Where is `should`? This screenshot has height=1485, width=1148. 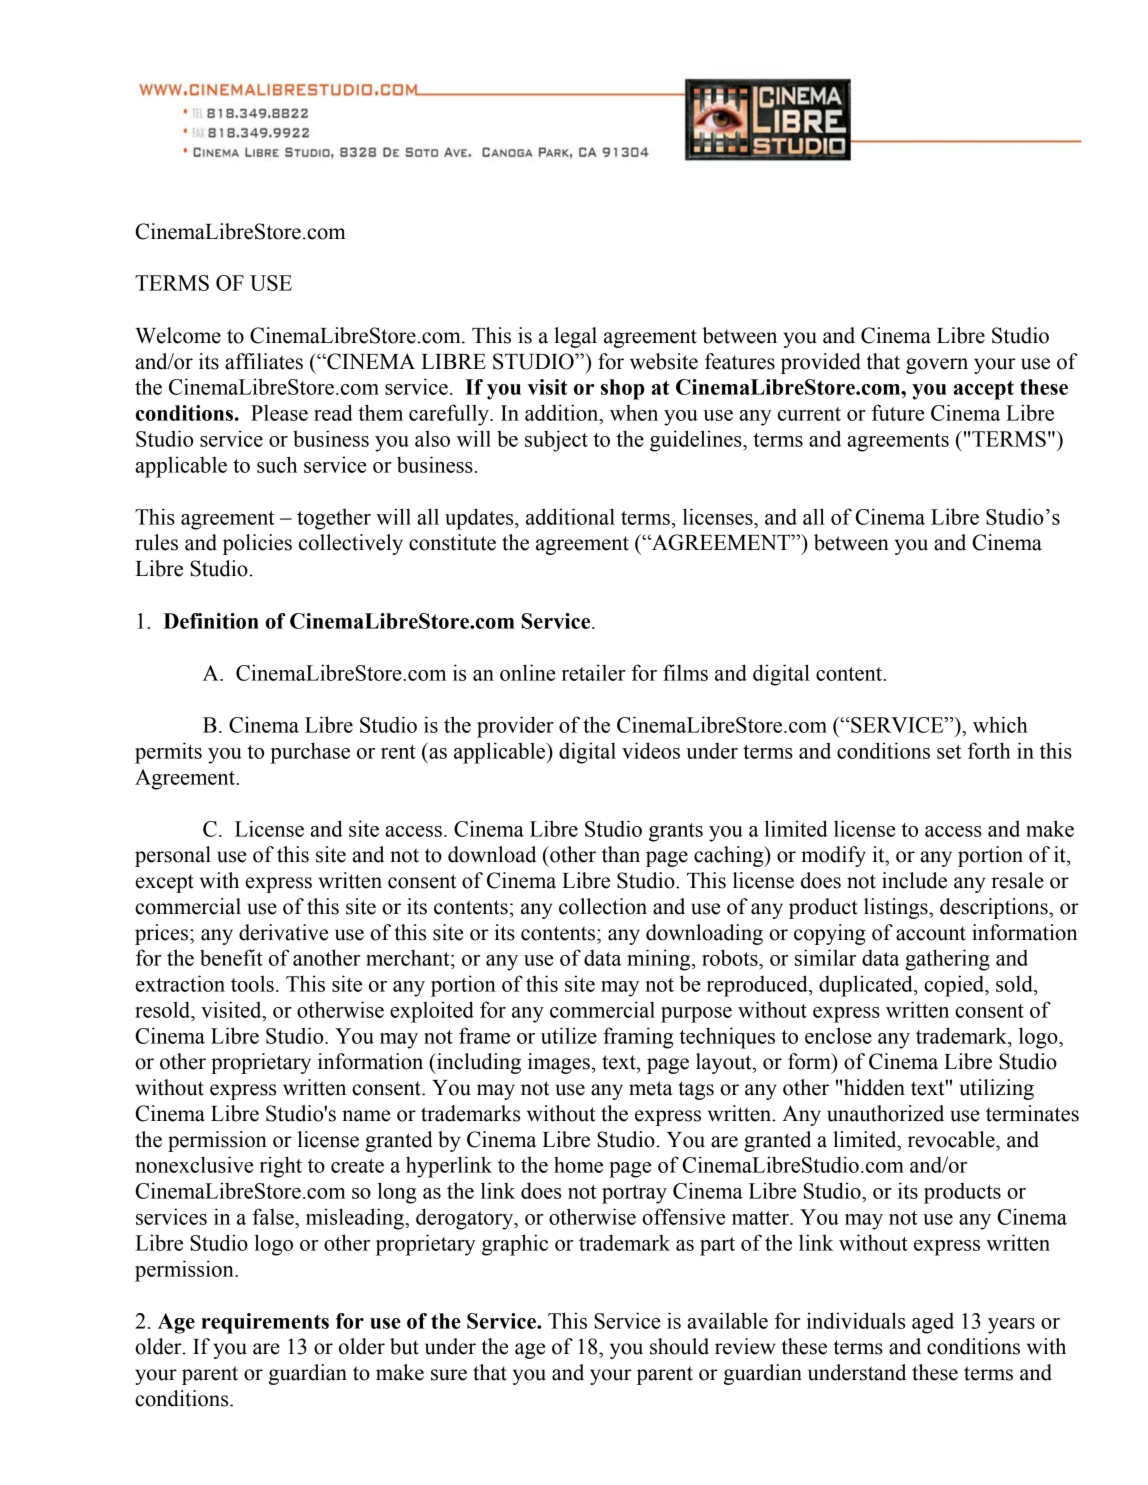 should is located at coordinates (679, 1346).
